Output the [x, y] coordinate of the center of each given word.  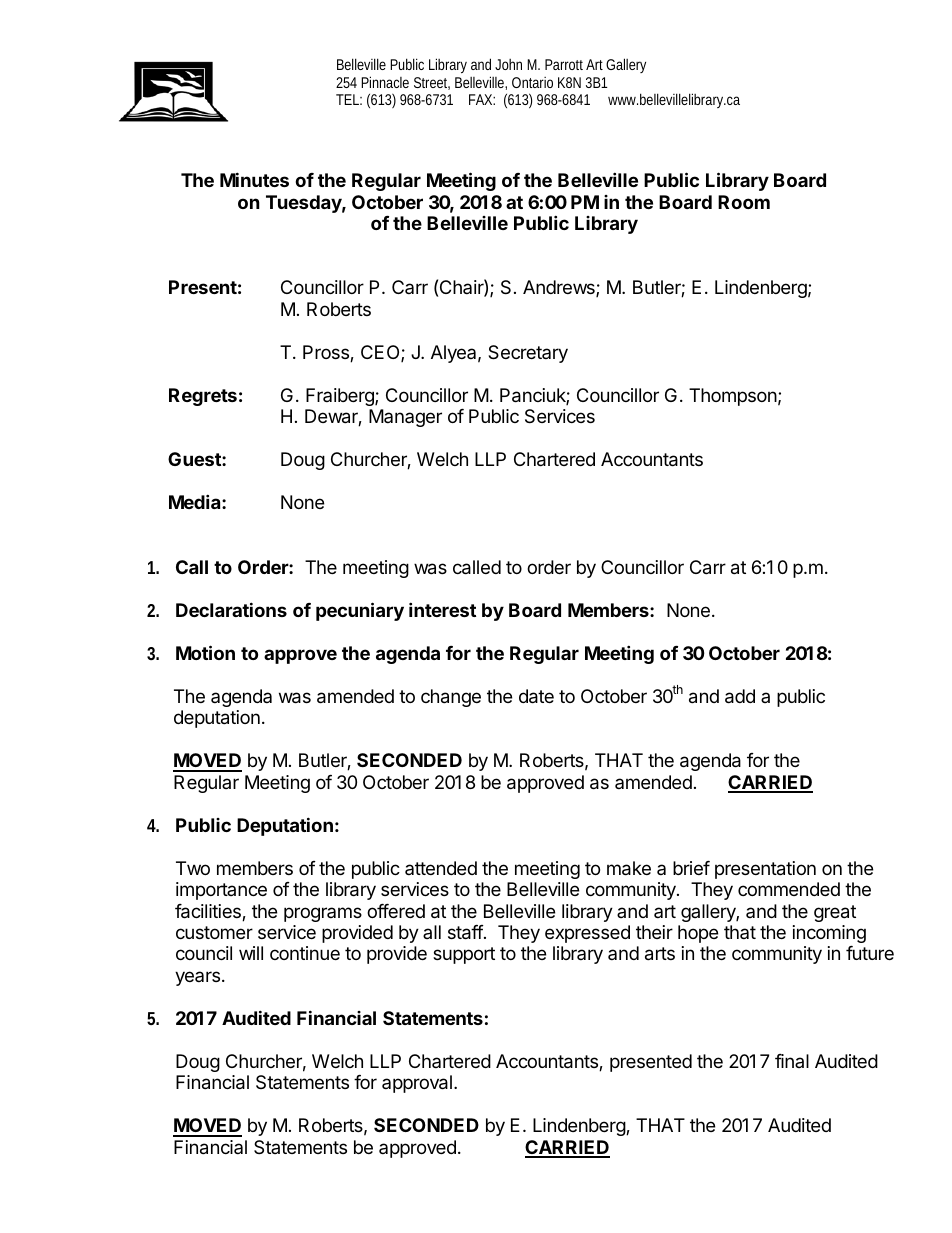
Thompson [733, 397]
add [740, 696]
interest [442, 609]
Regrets [203, 397]
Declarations [231, 609]
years [197, 978]
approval [417, 1084]
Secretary [528, 354]
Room [744, 202]
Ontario [532, 82]
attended [441, 868]
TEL [347, 99]
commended [789, 889]
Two [193, 868]
